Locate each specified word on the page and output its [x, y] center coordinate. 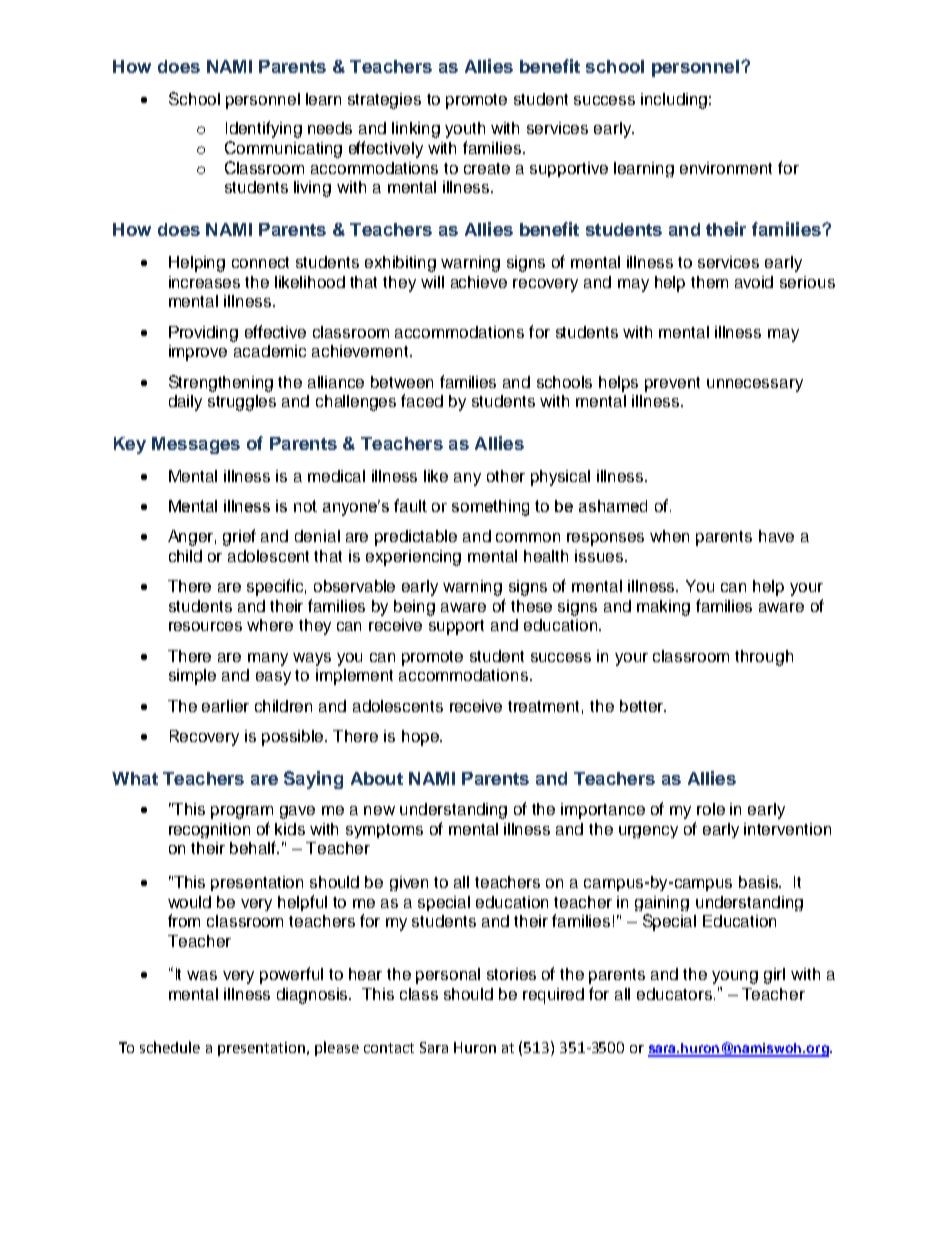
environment [726, 168]
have [776, 536]
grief [239, 537]
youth [465, 130]
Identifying [264, 129]
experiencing [413, 558]
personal [448, 976]
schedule [170, 1047]
